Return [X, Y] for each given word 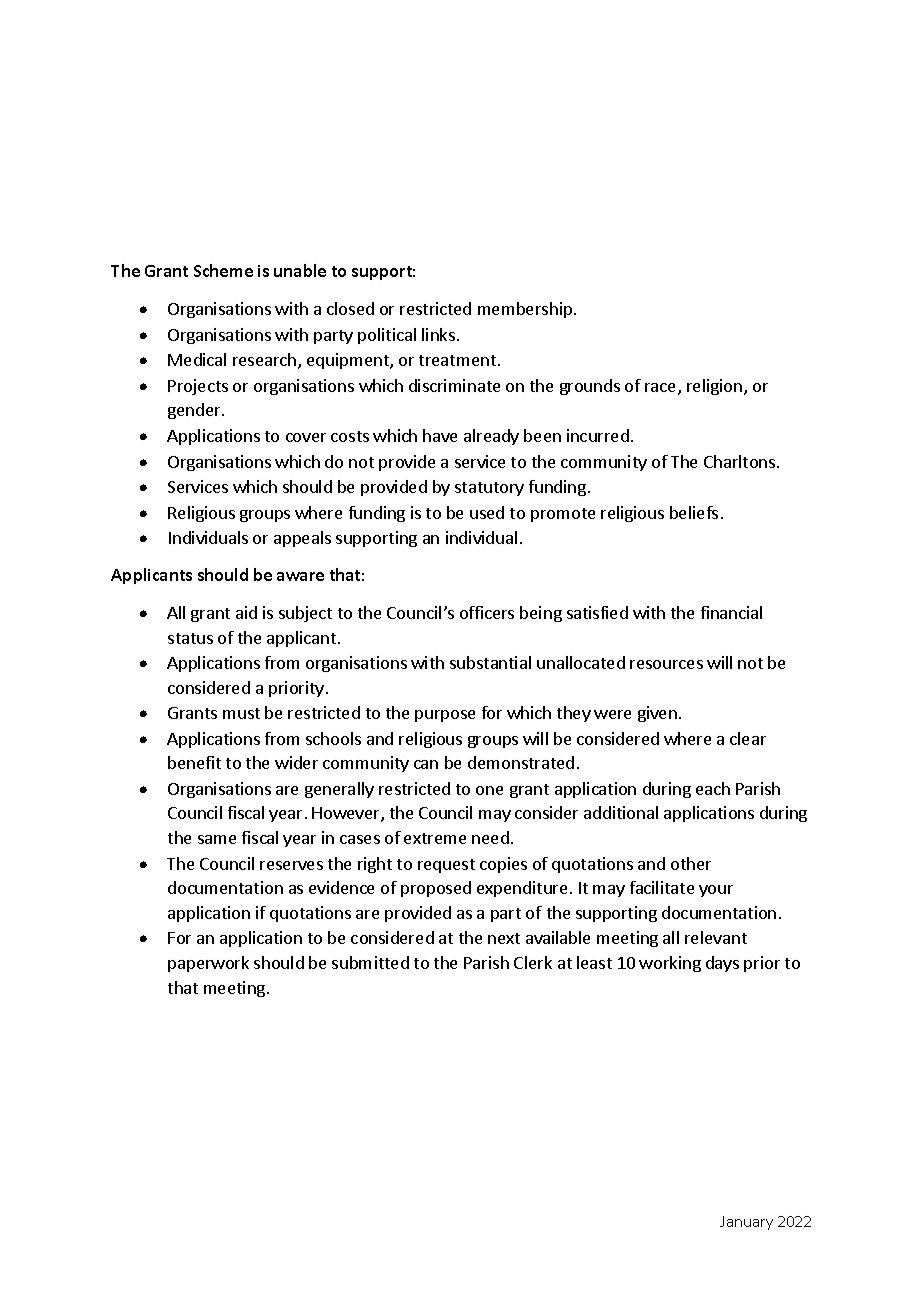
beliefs [694, 512]
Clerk [533, 962]
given [657, 714]
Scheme [223, 270]
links [438, 334]
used [487, 512]
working [670, 964]
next [504, 938]
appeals [302, 539]
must [241, 713]
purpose [445, 716]
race [662, 389]
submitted [370, 962]
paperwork [208, 964]
